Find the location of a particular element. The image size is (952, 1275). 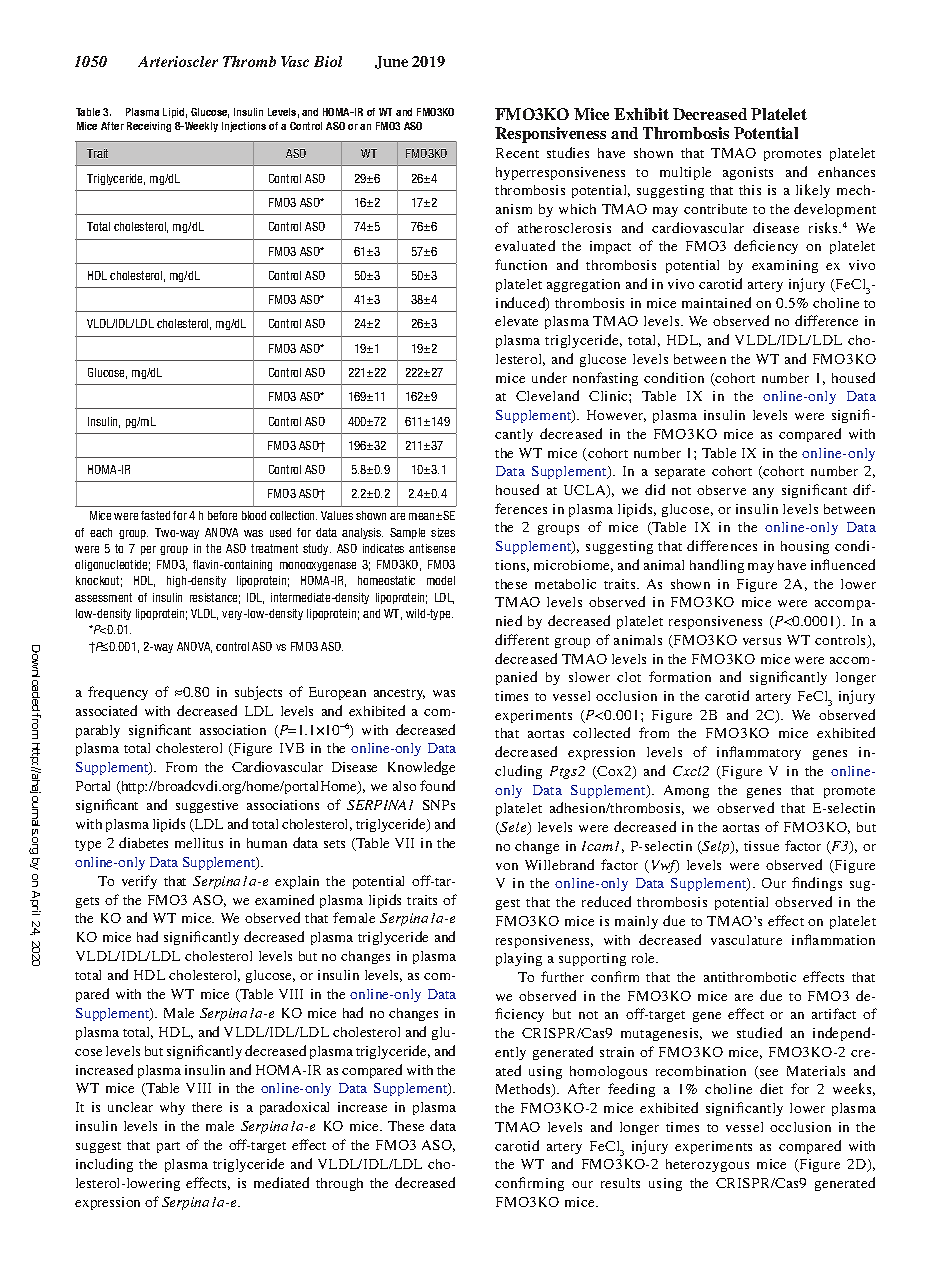

part is located at coordinates (168, 1147).
